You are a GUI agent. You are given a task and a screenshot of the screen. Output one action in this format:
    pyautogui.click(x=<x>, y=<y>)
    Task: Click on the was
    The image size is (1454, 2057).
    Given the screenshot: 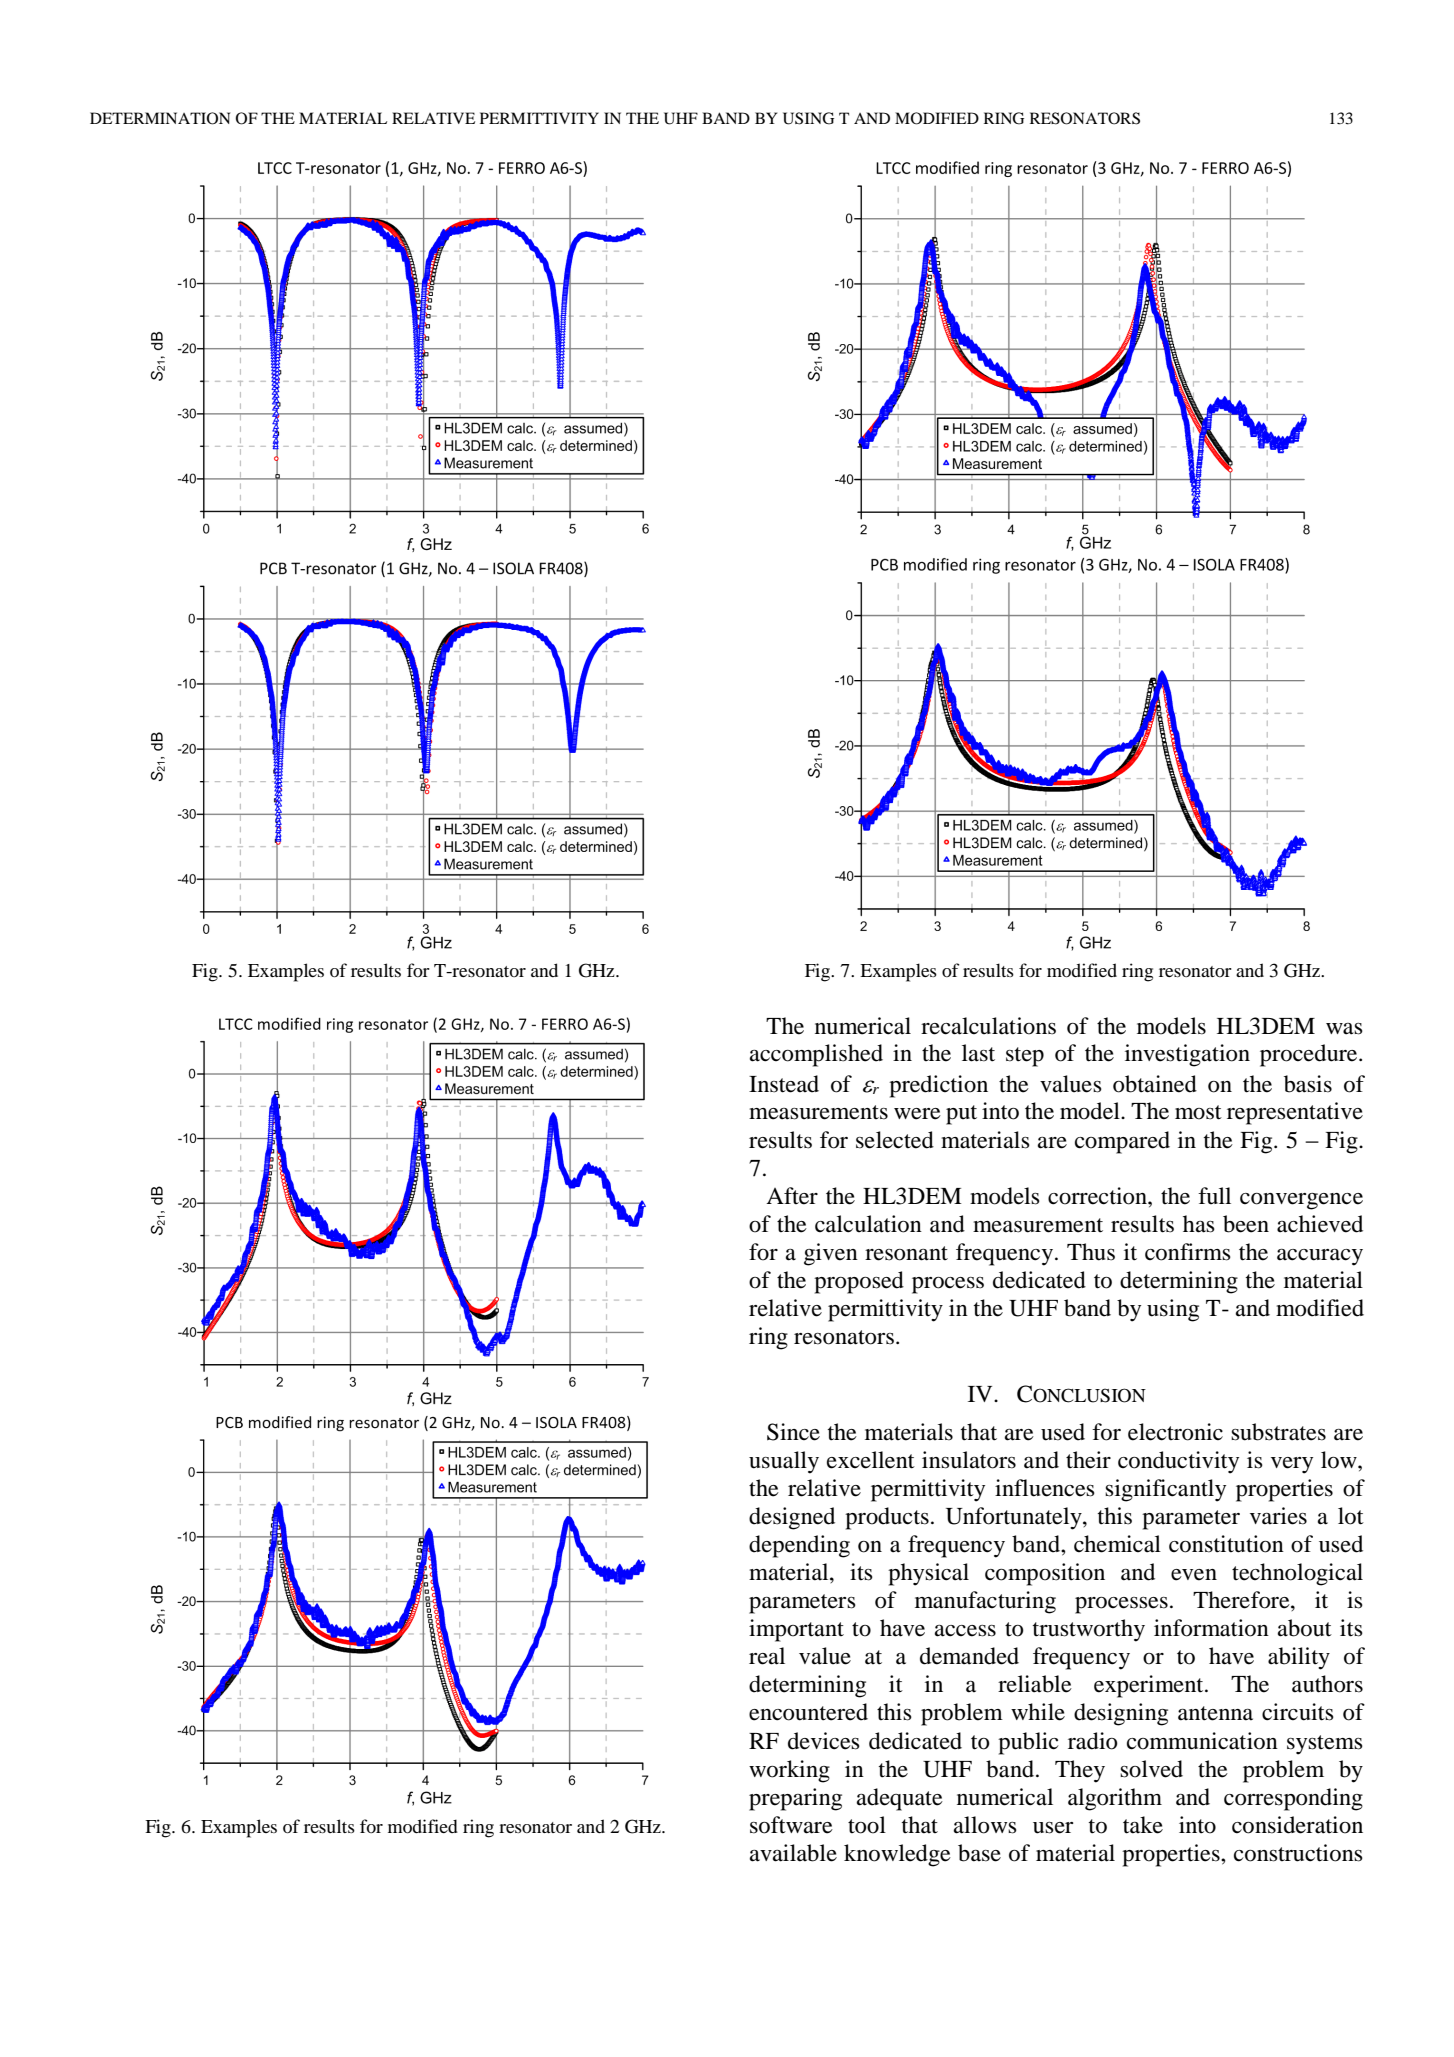 What is the action you would take?
    pyautogui.click(x=1344, y=1029)
